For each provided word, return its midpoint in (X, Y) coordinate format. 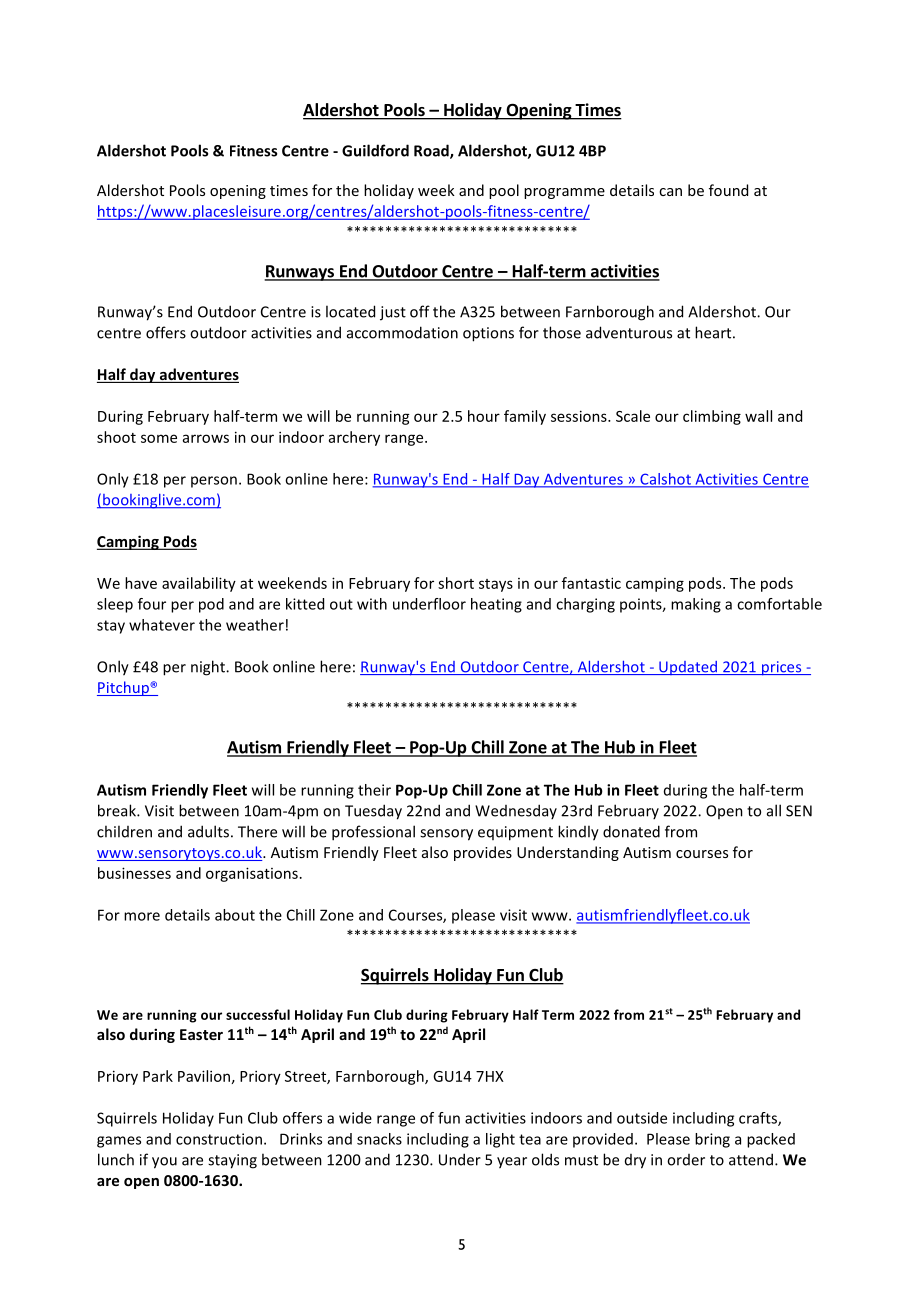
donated (631, 831)
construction (219, 1139)
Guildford (375, 150)
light (500, 1140)
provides (483, 853)
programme (564, 193)
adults (208, 831)
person (214, 482)
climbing (712, 417)
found (728, 190)
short (456, 583)
